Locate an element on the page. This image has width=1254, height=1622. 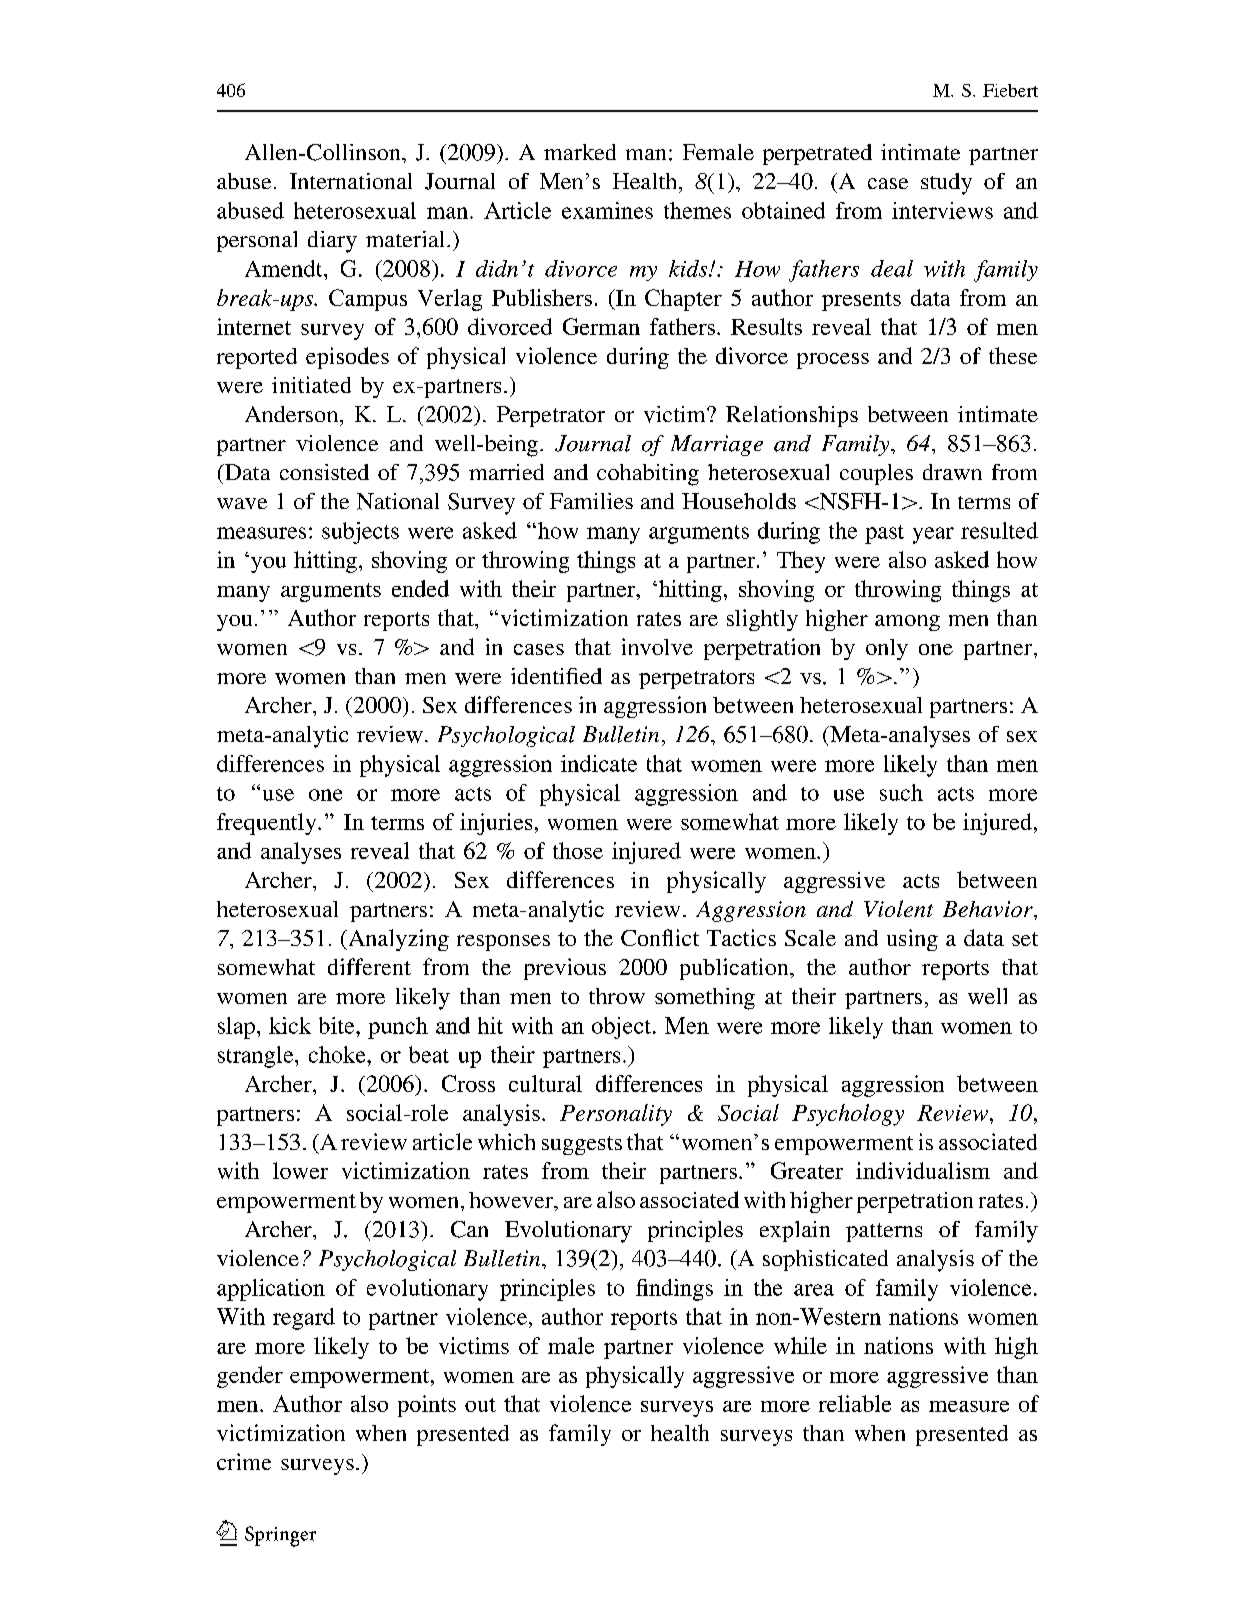
study is located at coordinates (946, 184).
